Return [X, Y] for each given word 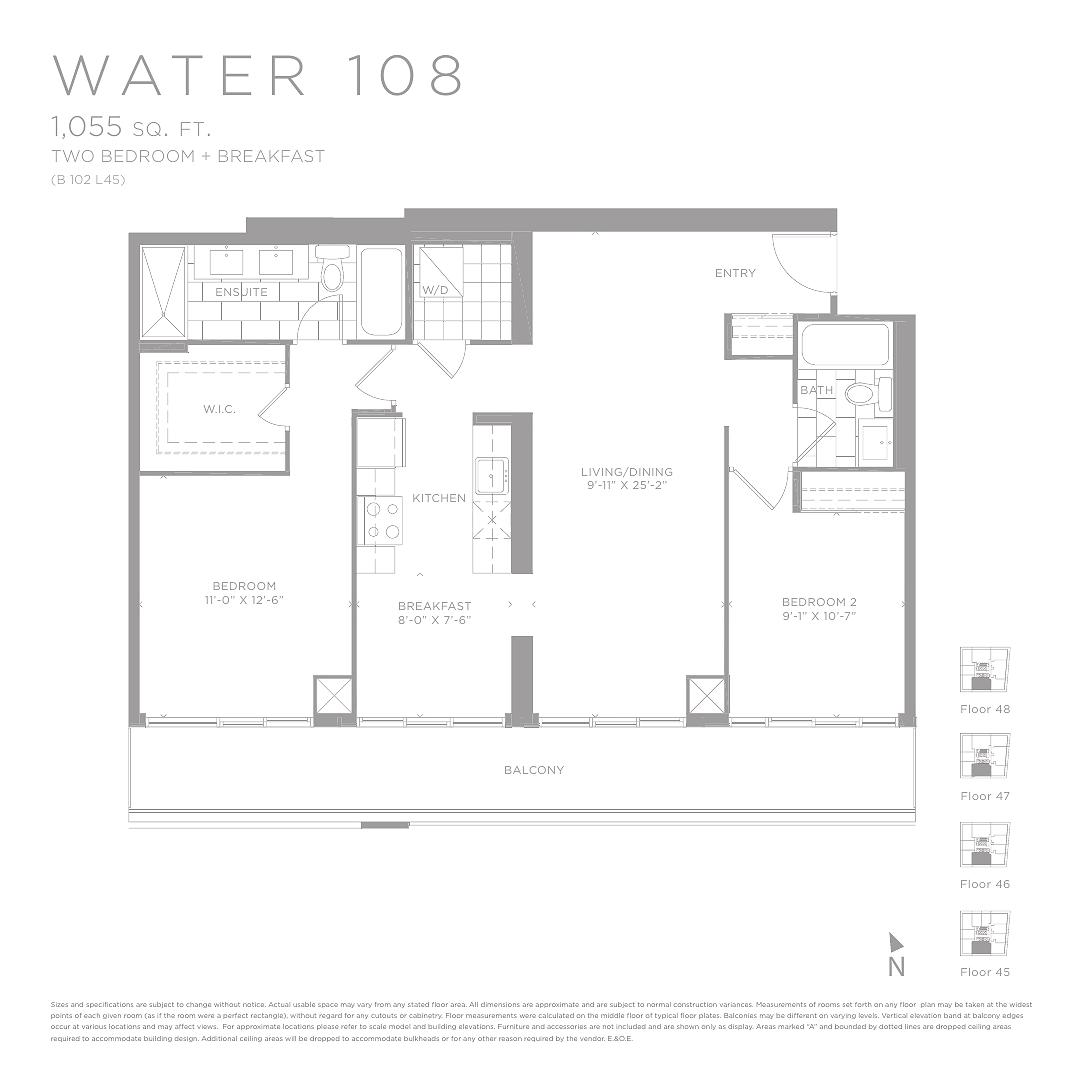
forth [863, 1004]
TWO [73, 156]
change [198, 1005]
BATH [816, 391]
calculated [556, 1015]
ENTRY [735, 273]
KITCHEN [439, 498]
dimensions [500, 1004]
